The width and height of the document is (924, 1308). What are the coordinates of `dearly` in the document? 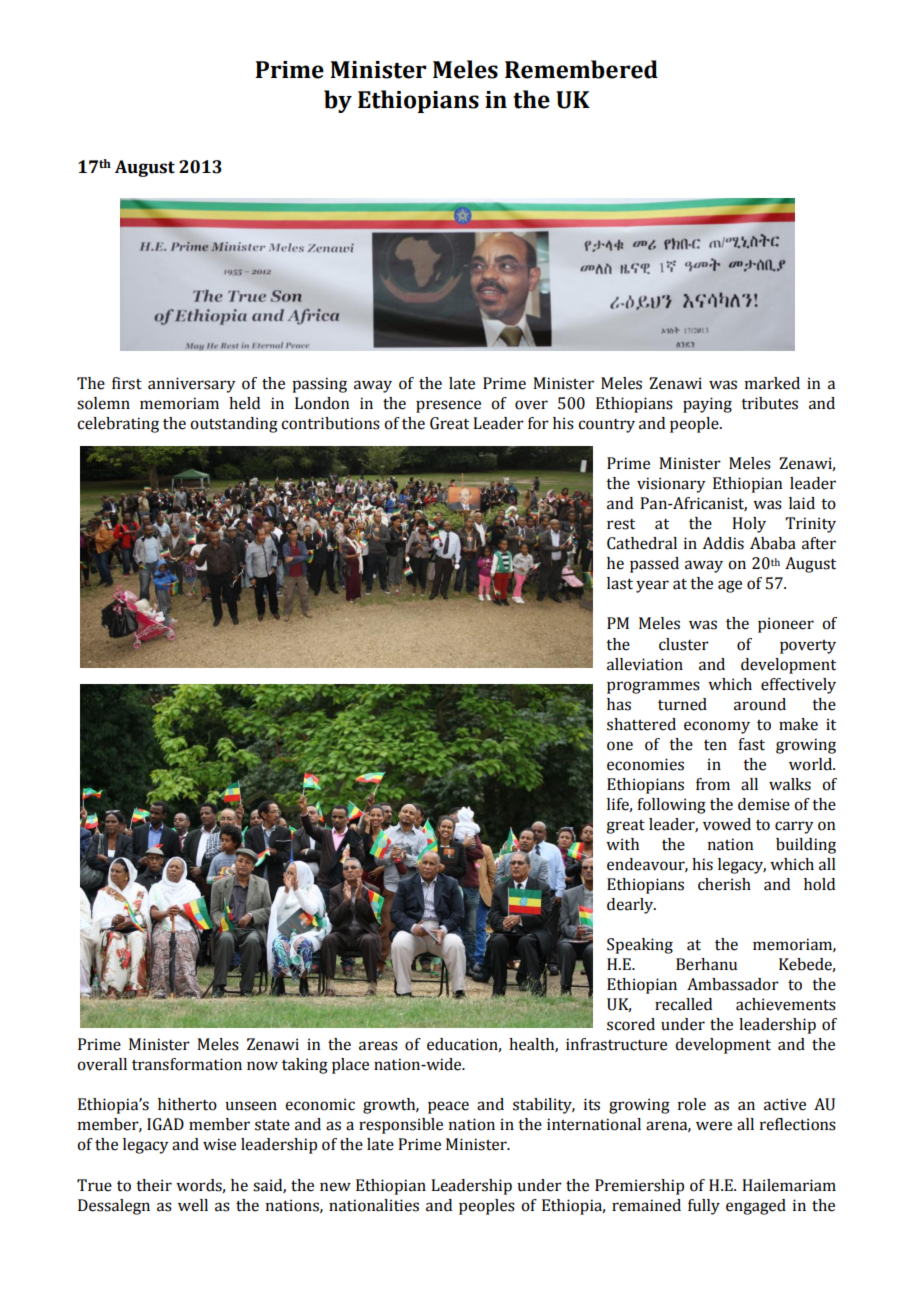 It's located at (631, 906).
